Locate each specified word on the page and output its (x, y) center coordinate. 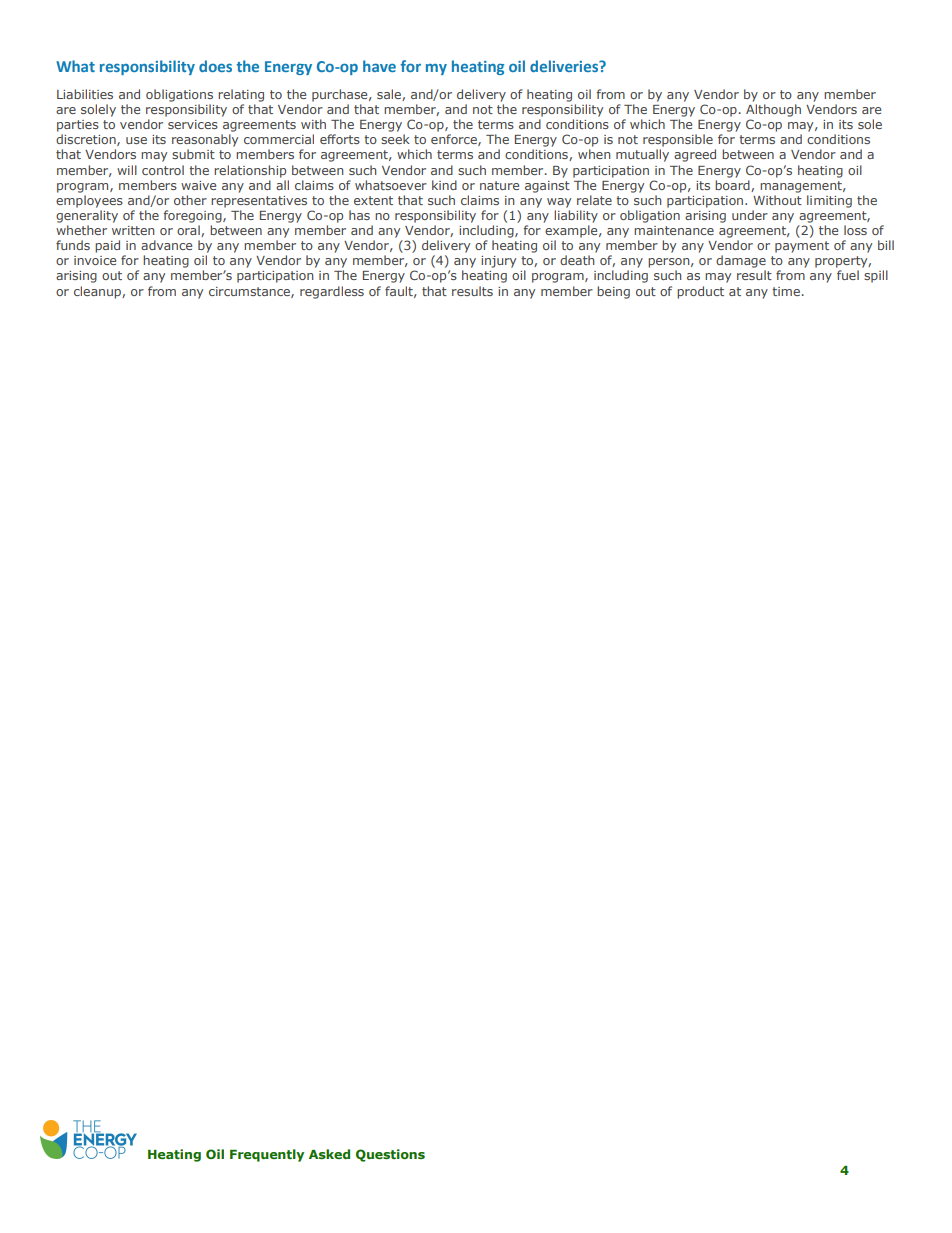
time (786, 291)
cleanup (98, 292)
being (613, 292)
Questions (390, 1155)
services (193, 124)
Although (773, 110)
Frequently (267, 1155)
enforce (455, 140)
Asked (329, 1154)
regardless (332, 292)
